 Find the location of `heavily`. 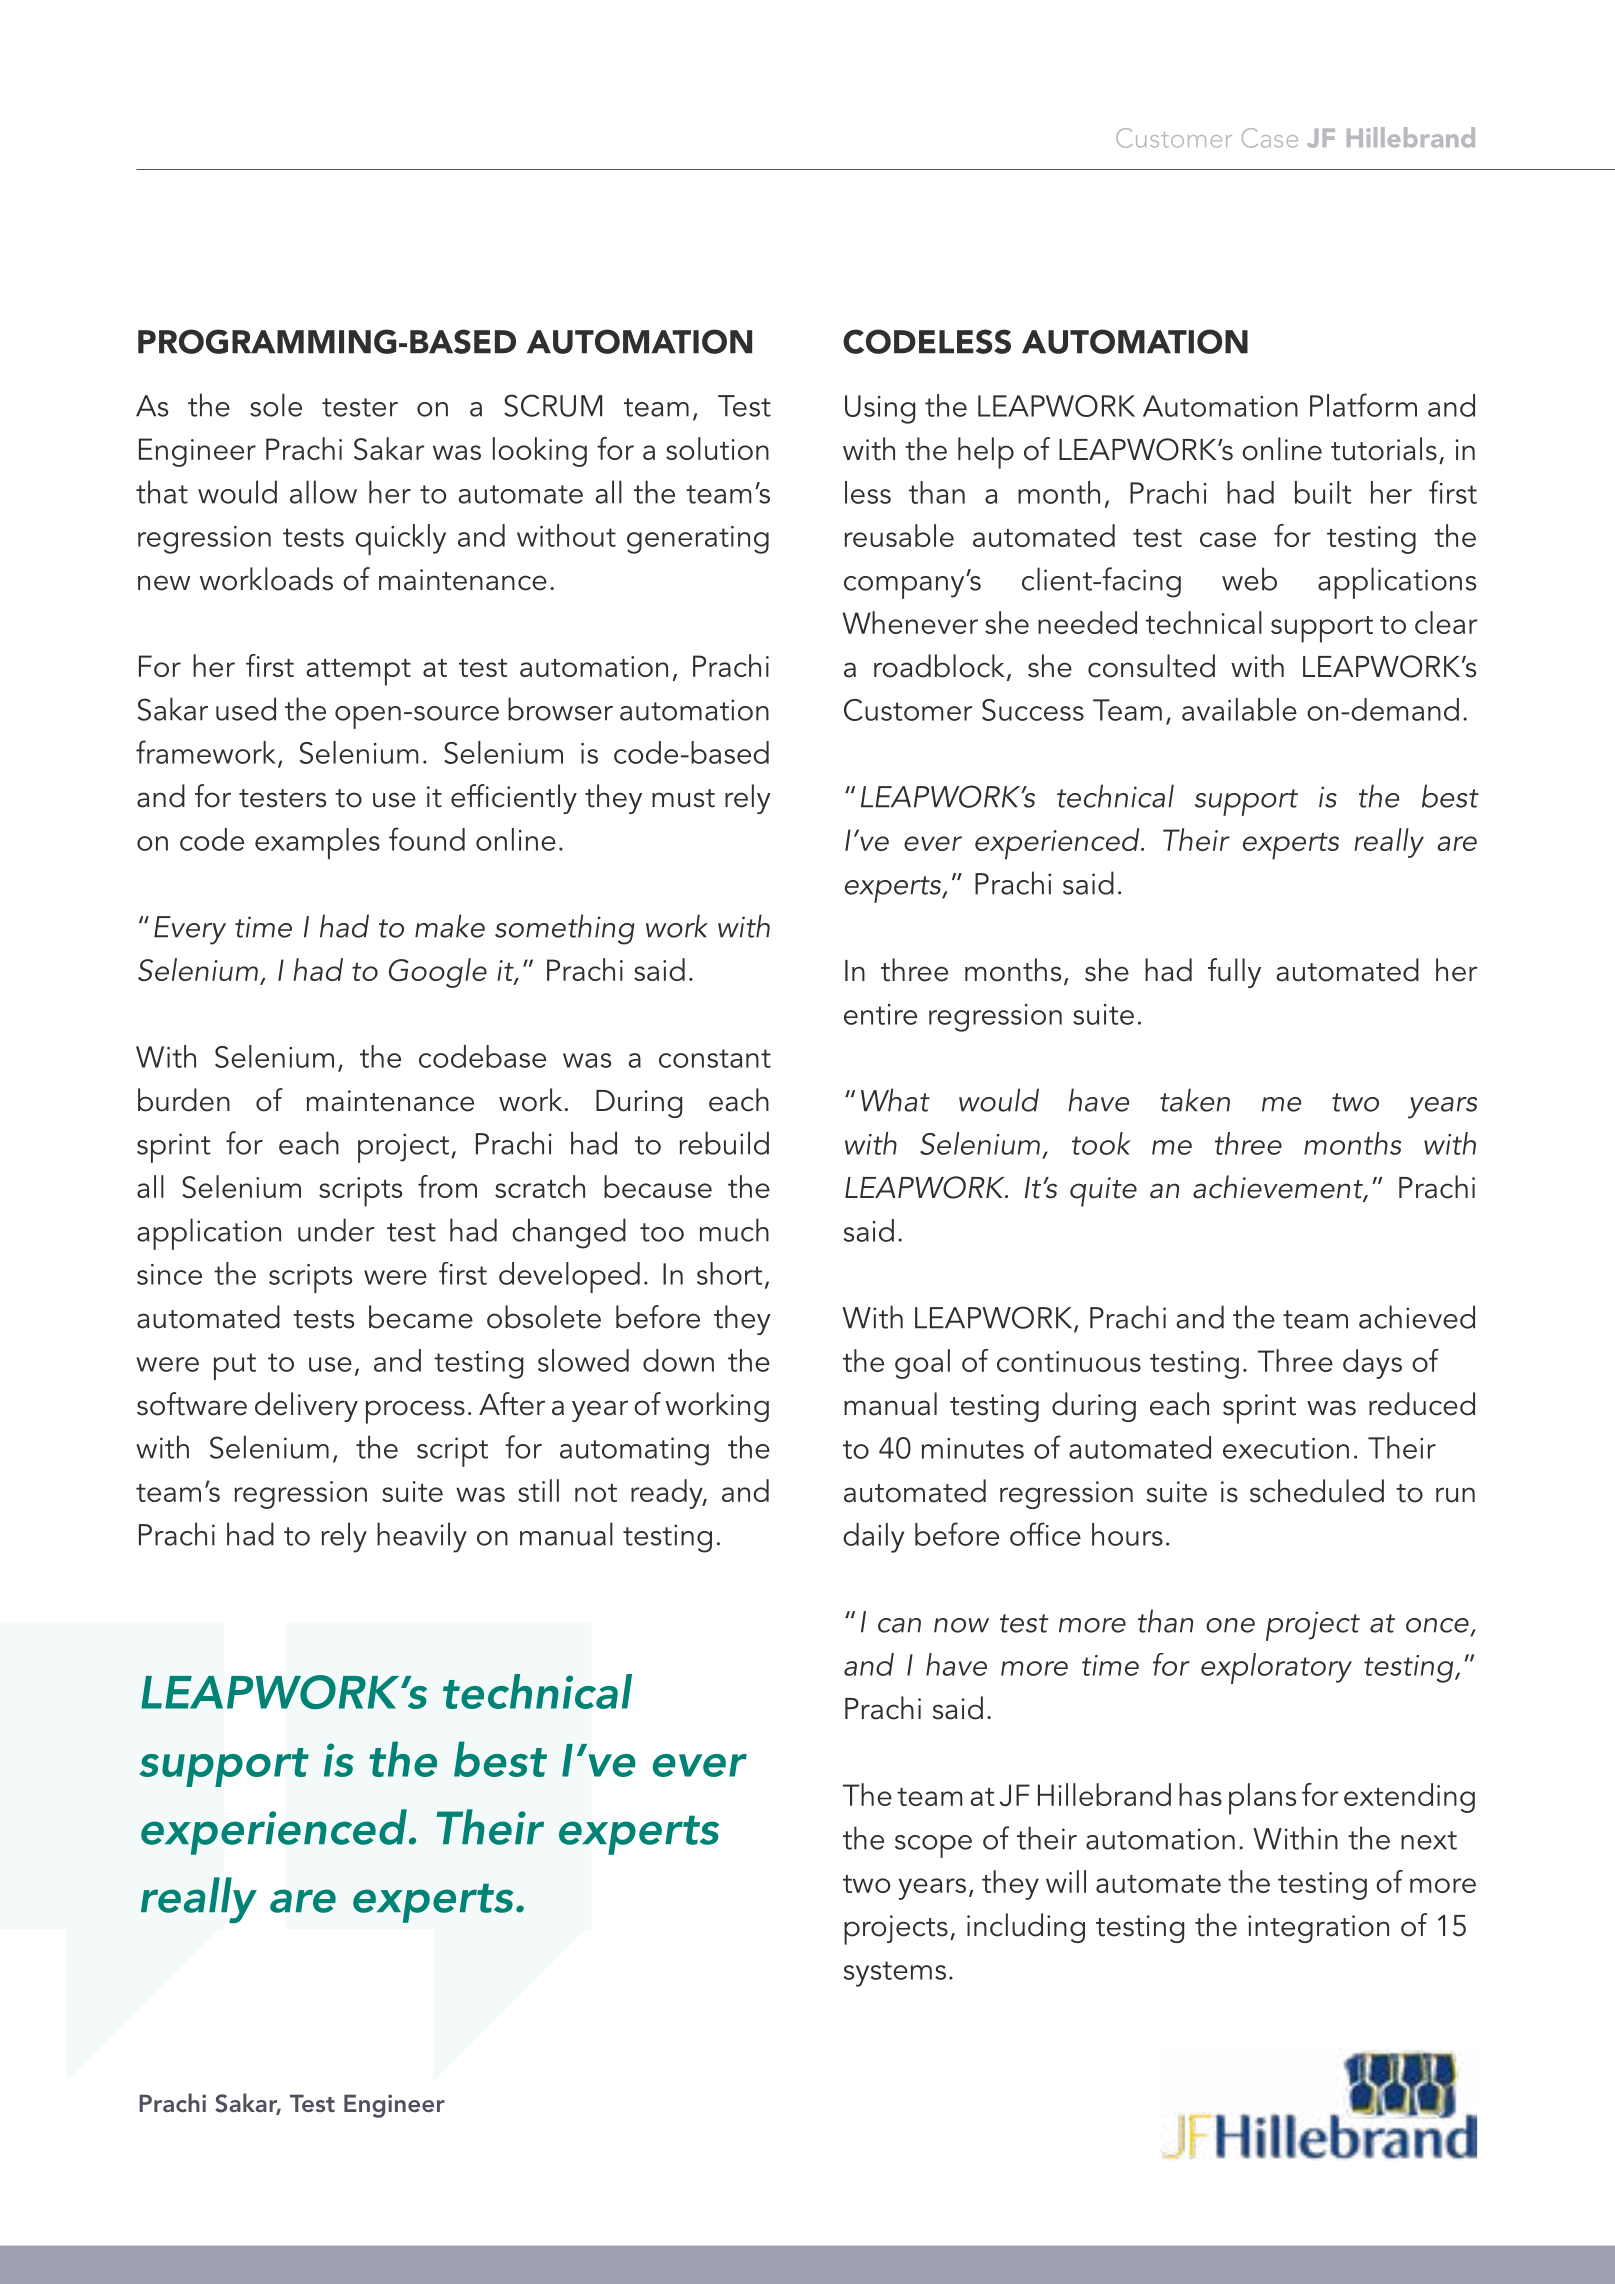

heavily is located at coordinates (422, 1537).
